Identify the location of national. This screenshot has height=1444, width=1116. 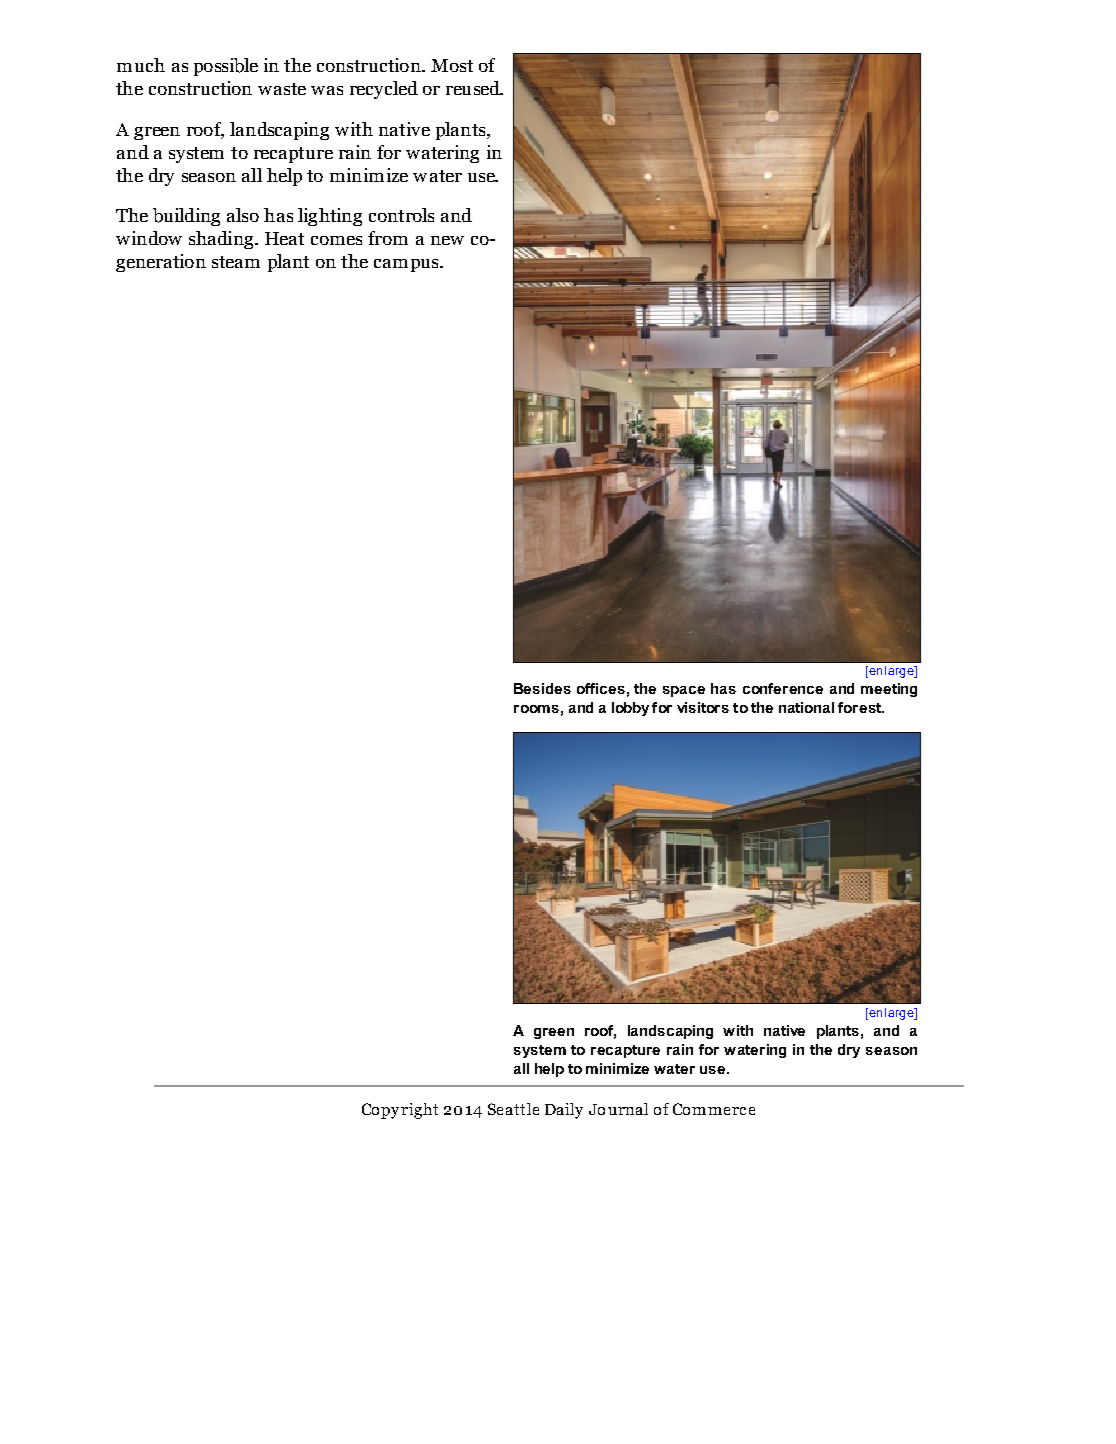
(806, 707).
